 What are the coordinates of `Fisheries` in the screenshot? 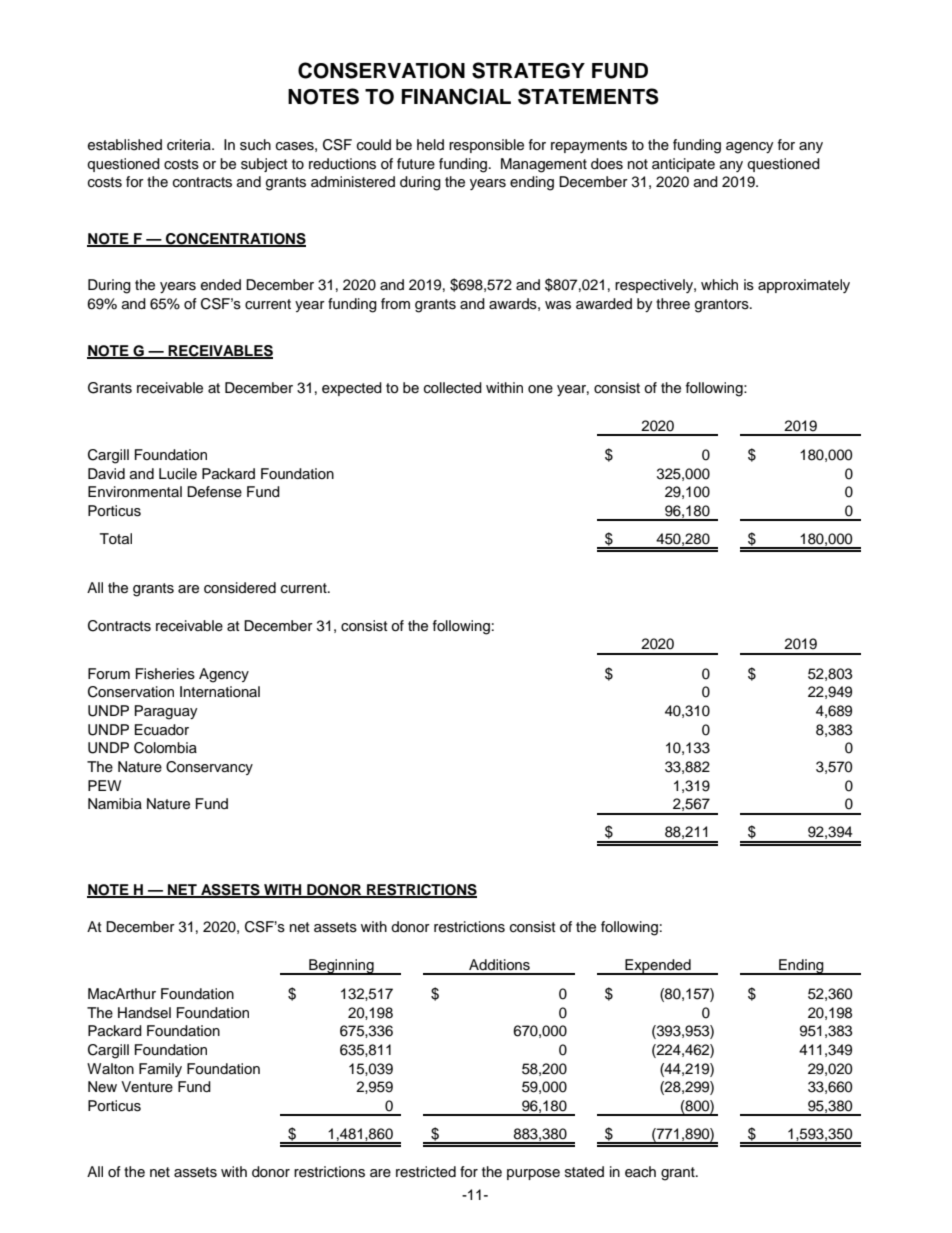 It's located at (165, 674).
